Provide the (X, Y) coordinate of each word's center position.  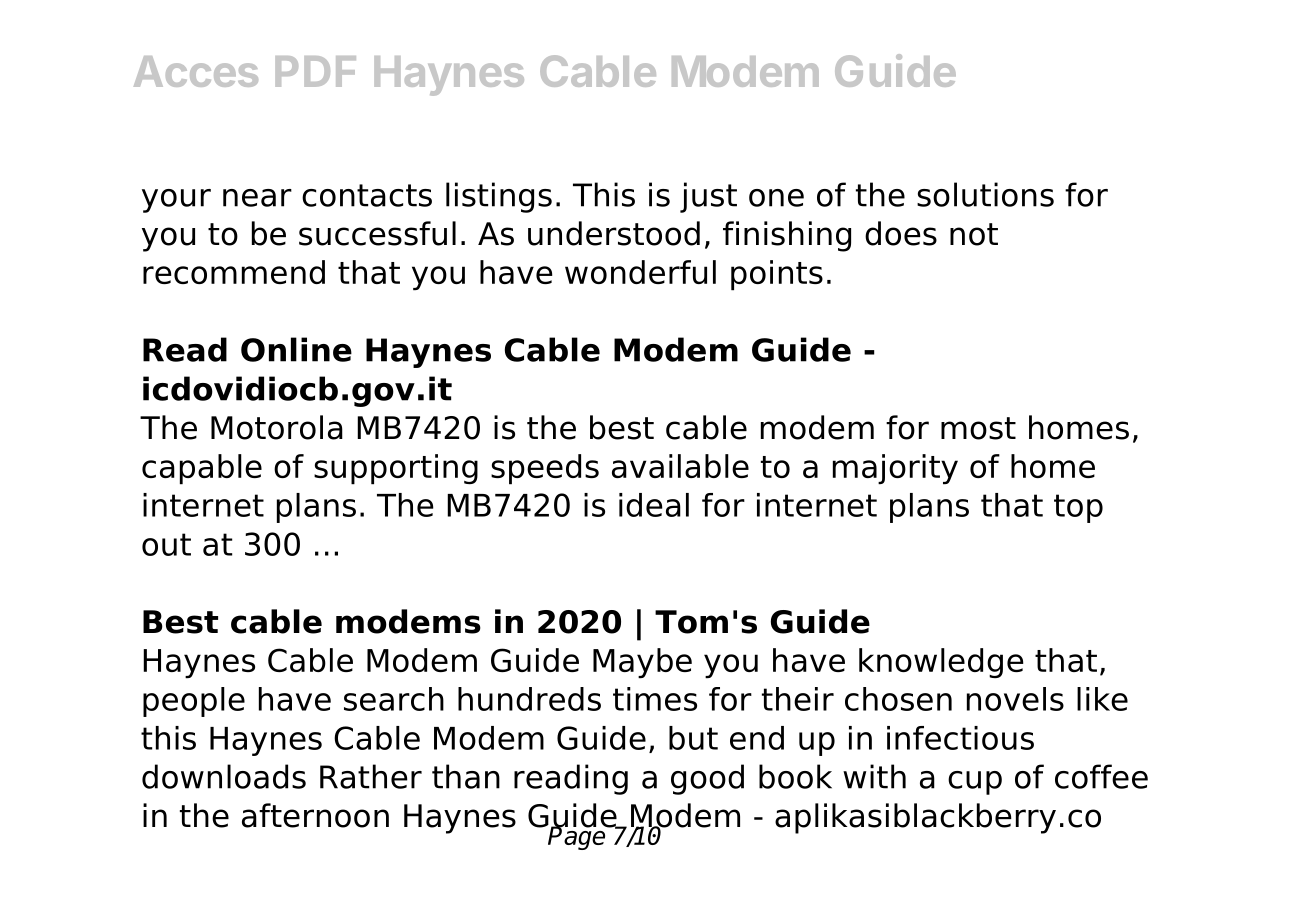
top (1078, 508)
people (194, 702)
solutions (985, 194)
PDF (315, 71)
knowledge (941, 663)
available (680, 466)
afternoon (315, 815)
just (708, 197)
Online (296, 349)
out (166, 544)
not (974, 234)
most (978, 428)
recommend (234, 272)
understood (614, 233)
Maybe (642, 663)
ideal (654, 505)
